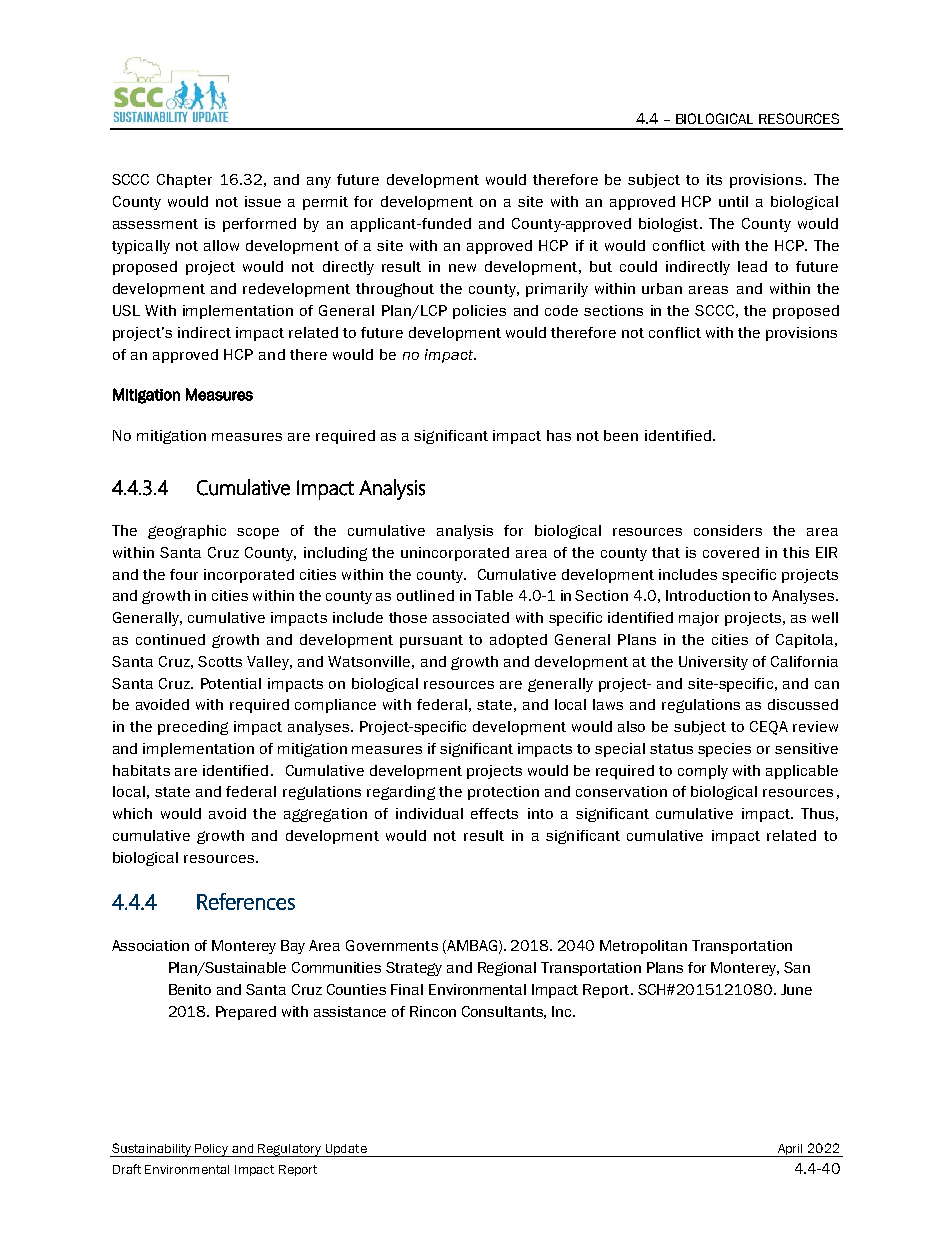 The width and height of the screenshot is (952, 1233). I want to click on been, so click(621, 435).
